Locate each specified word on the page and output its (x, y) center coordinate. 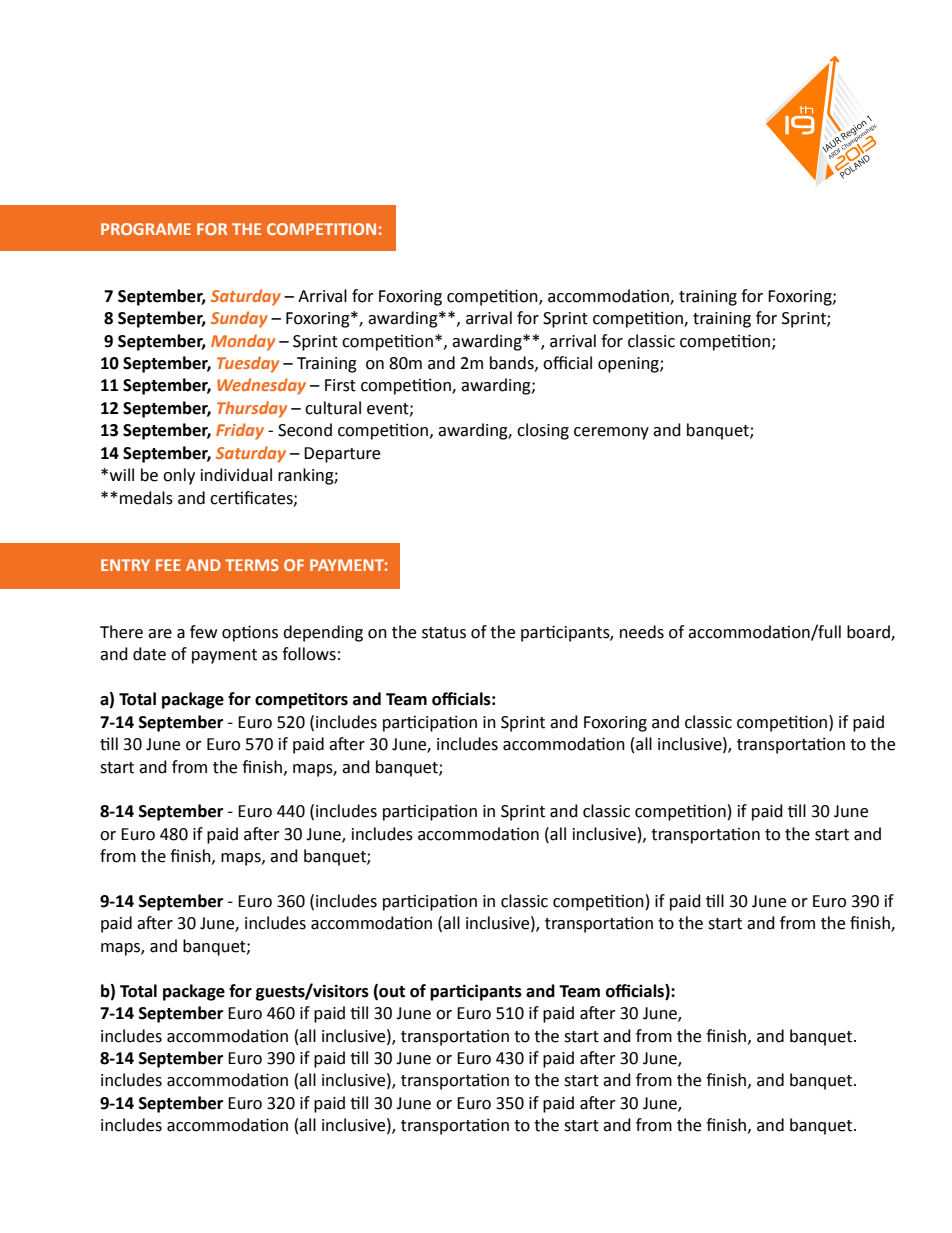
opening (629, 365)
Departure (342, 455)
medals (146, 498)
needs (642, 632)
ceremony (611, 433)
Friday (240, 431)
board (869, 633)
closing (543, 431)
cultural (333, 408)
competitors (301, 700)
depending (323, 633)
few (203, 632)
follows (309, 654)
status (444, 633)
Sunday (239, 319)
